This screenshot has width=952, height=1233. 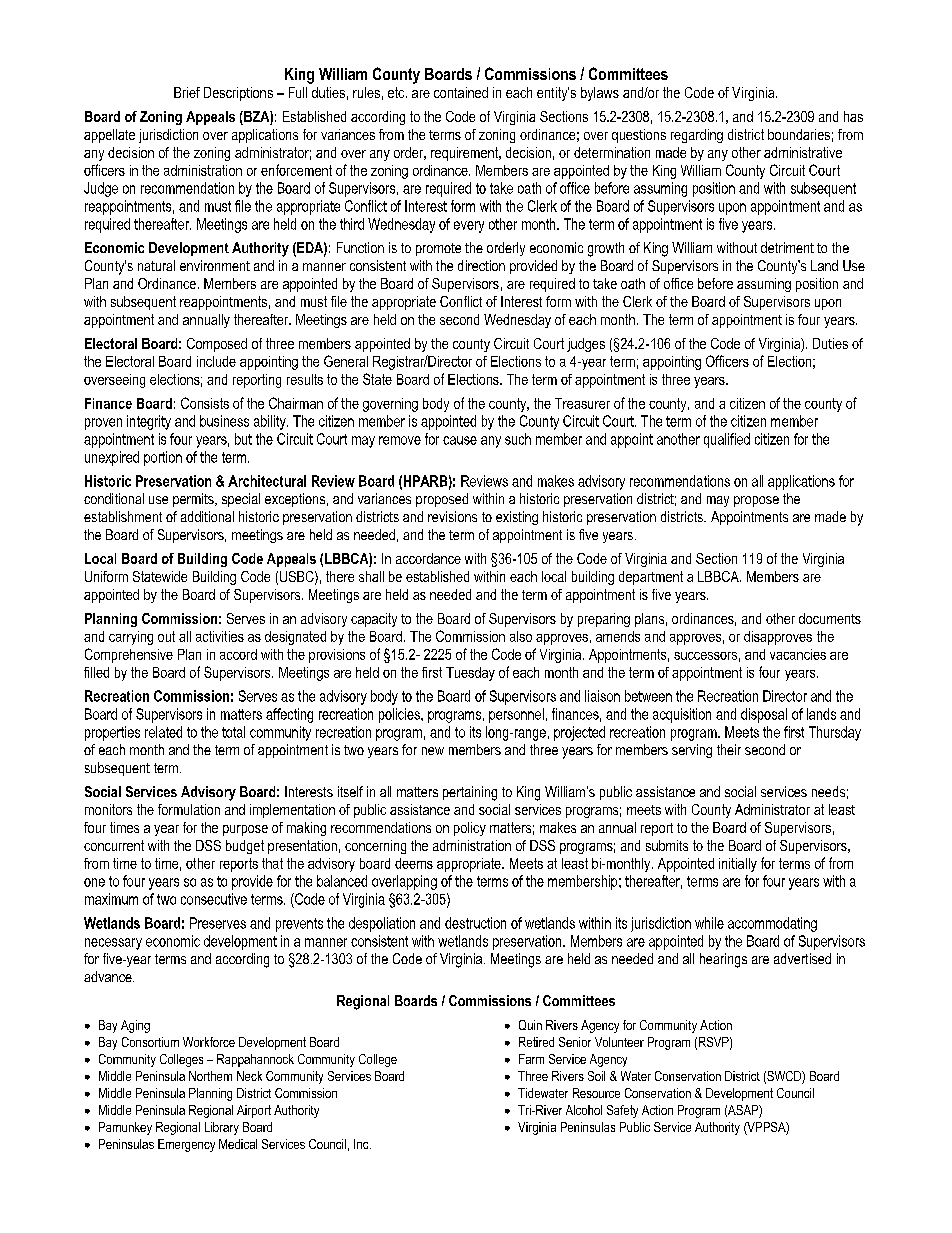 What do you see at coordinates (470, 829) in the screenshot?
I see `policy` at bounding box center [470, 829].
